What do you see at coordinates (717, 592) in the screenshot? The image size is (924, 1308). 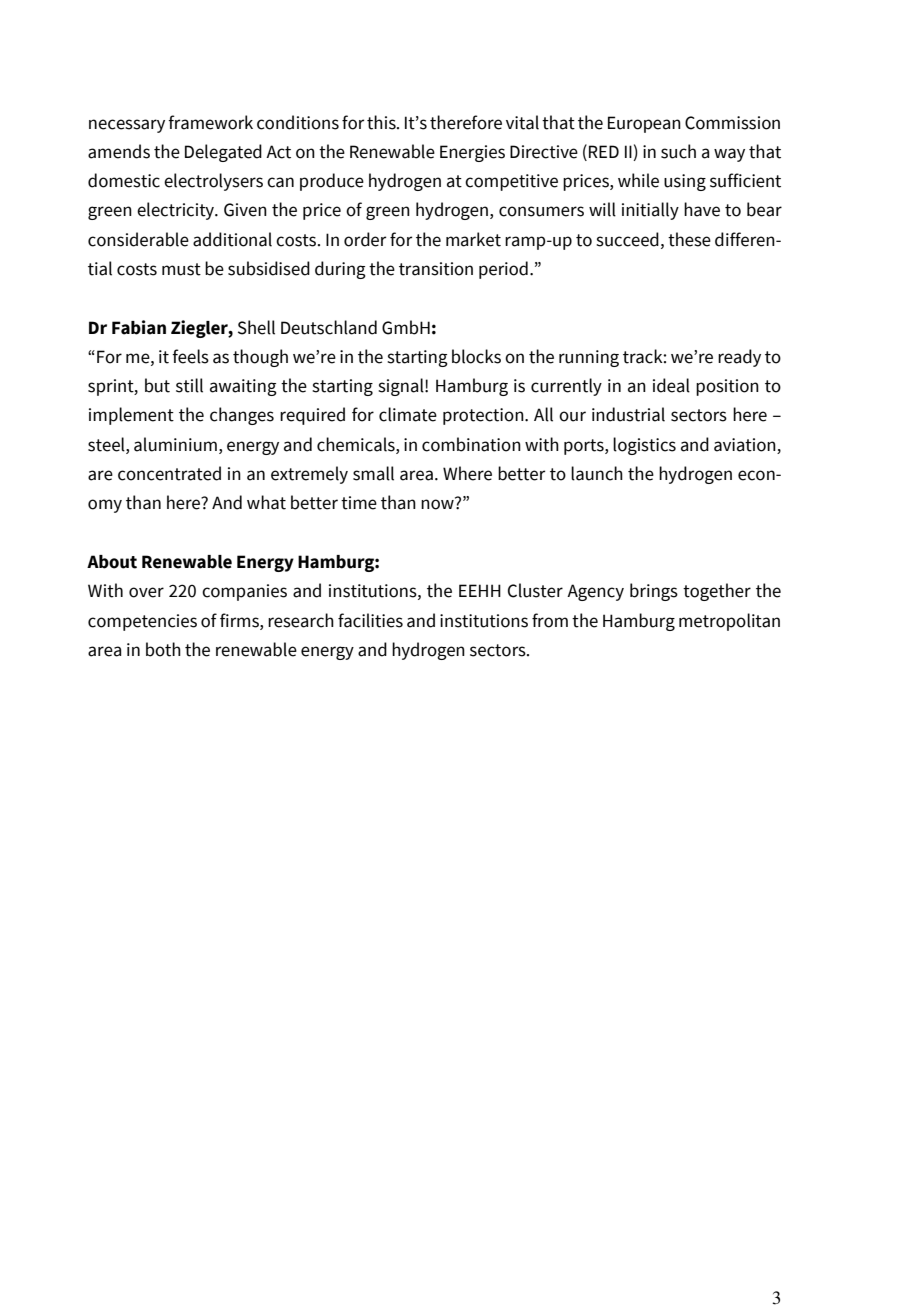 I see `together` at bounding box center [717, 592].
